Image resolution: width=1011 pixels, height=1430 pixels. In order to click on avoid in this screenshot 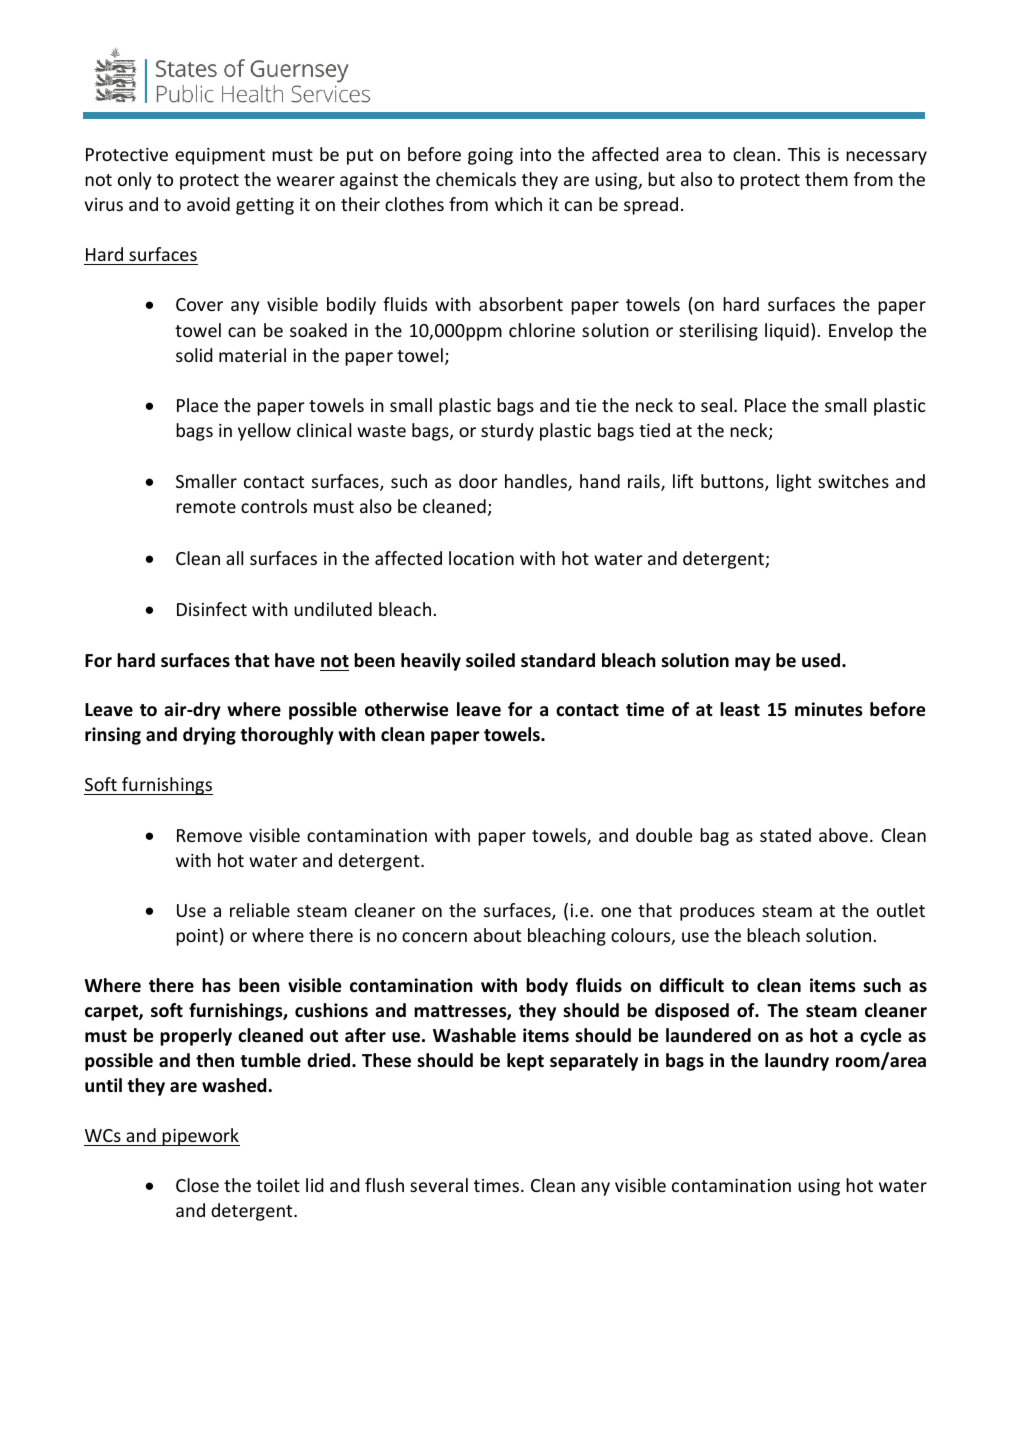, I will do `click(208, 204)`.
